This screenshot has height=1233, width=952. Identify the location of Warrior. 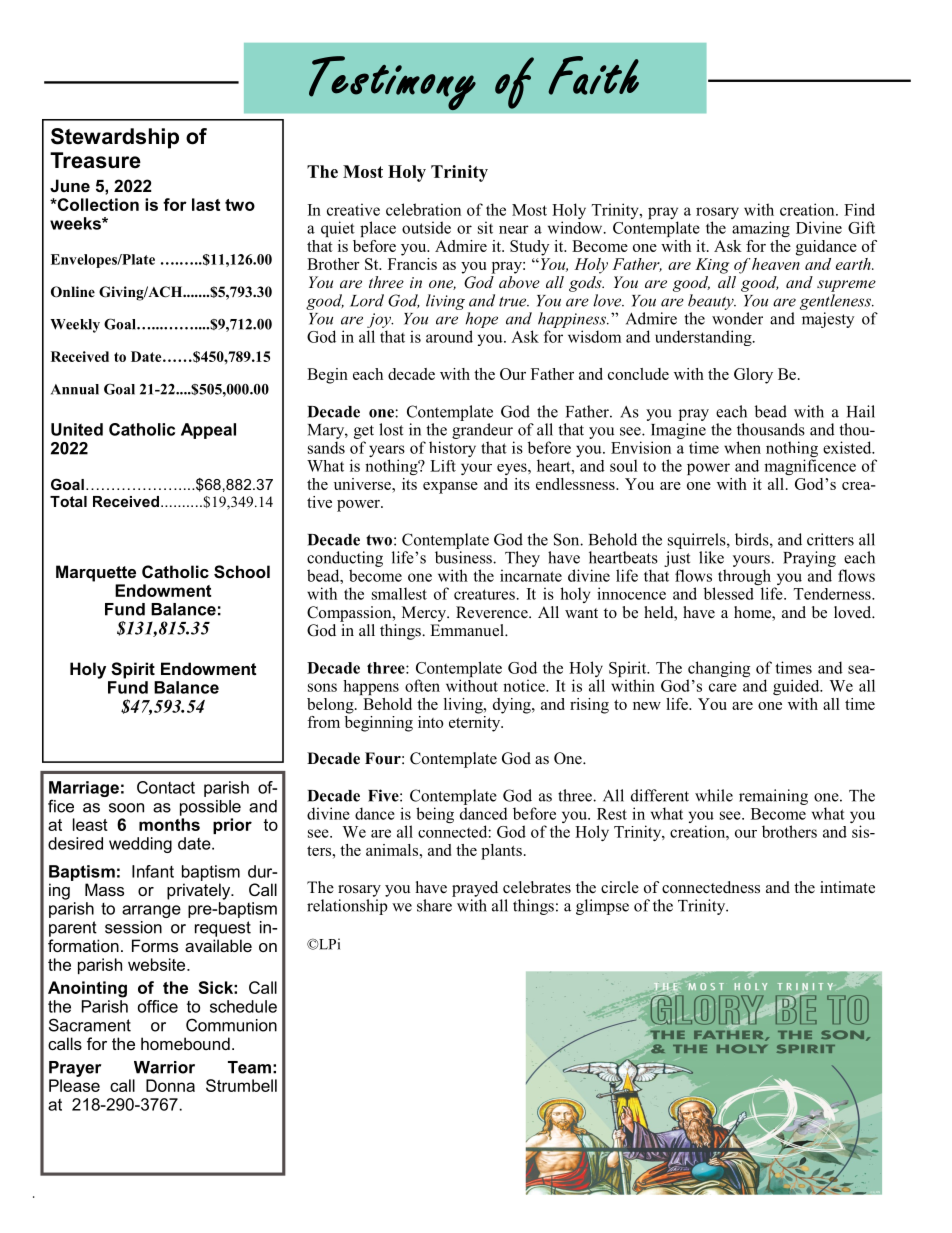
(164, 1067).
